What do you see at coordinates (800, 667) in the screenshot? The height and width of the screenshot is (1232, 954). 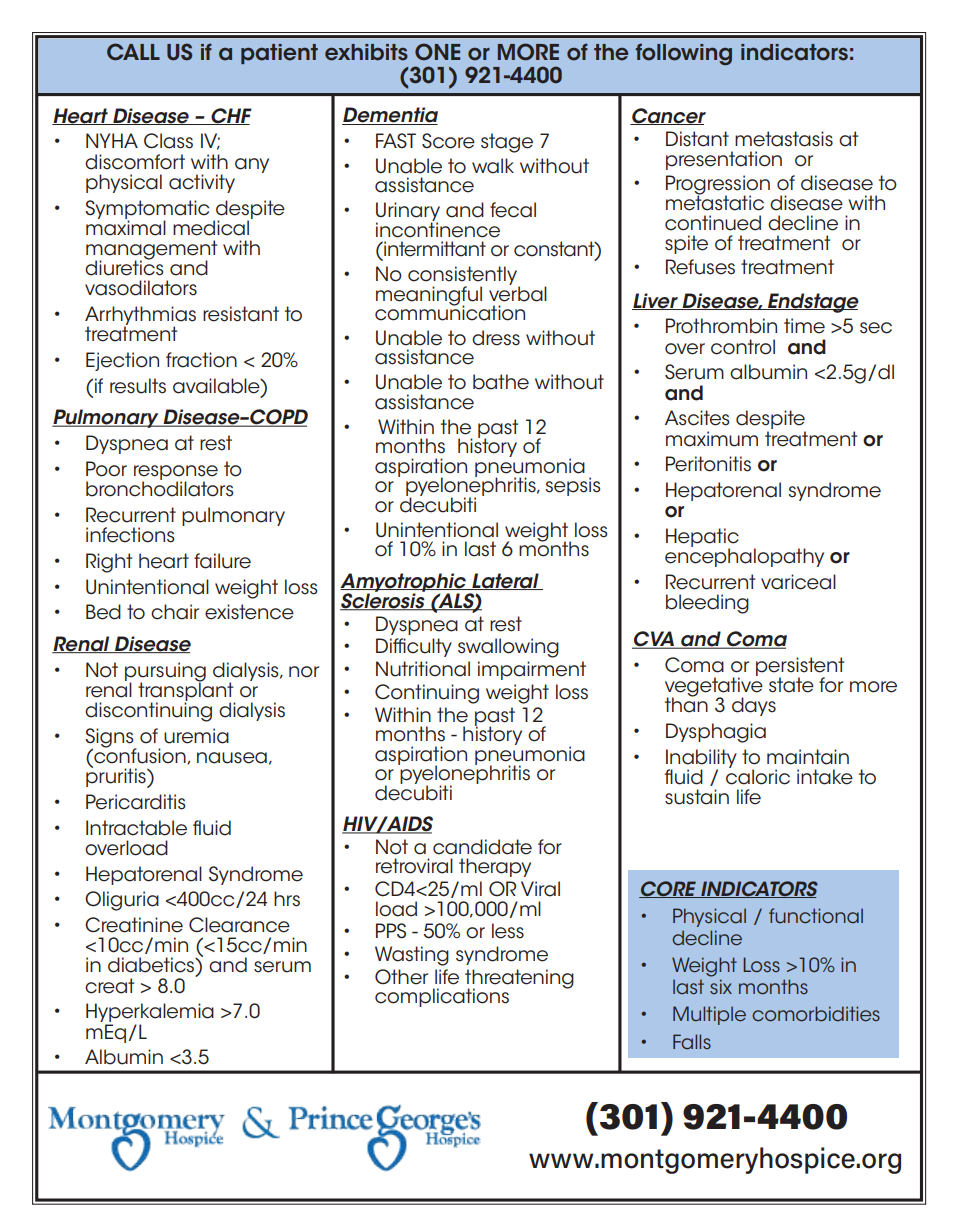 I see `persistent` at bounding box center [800, 667].
